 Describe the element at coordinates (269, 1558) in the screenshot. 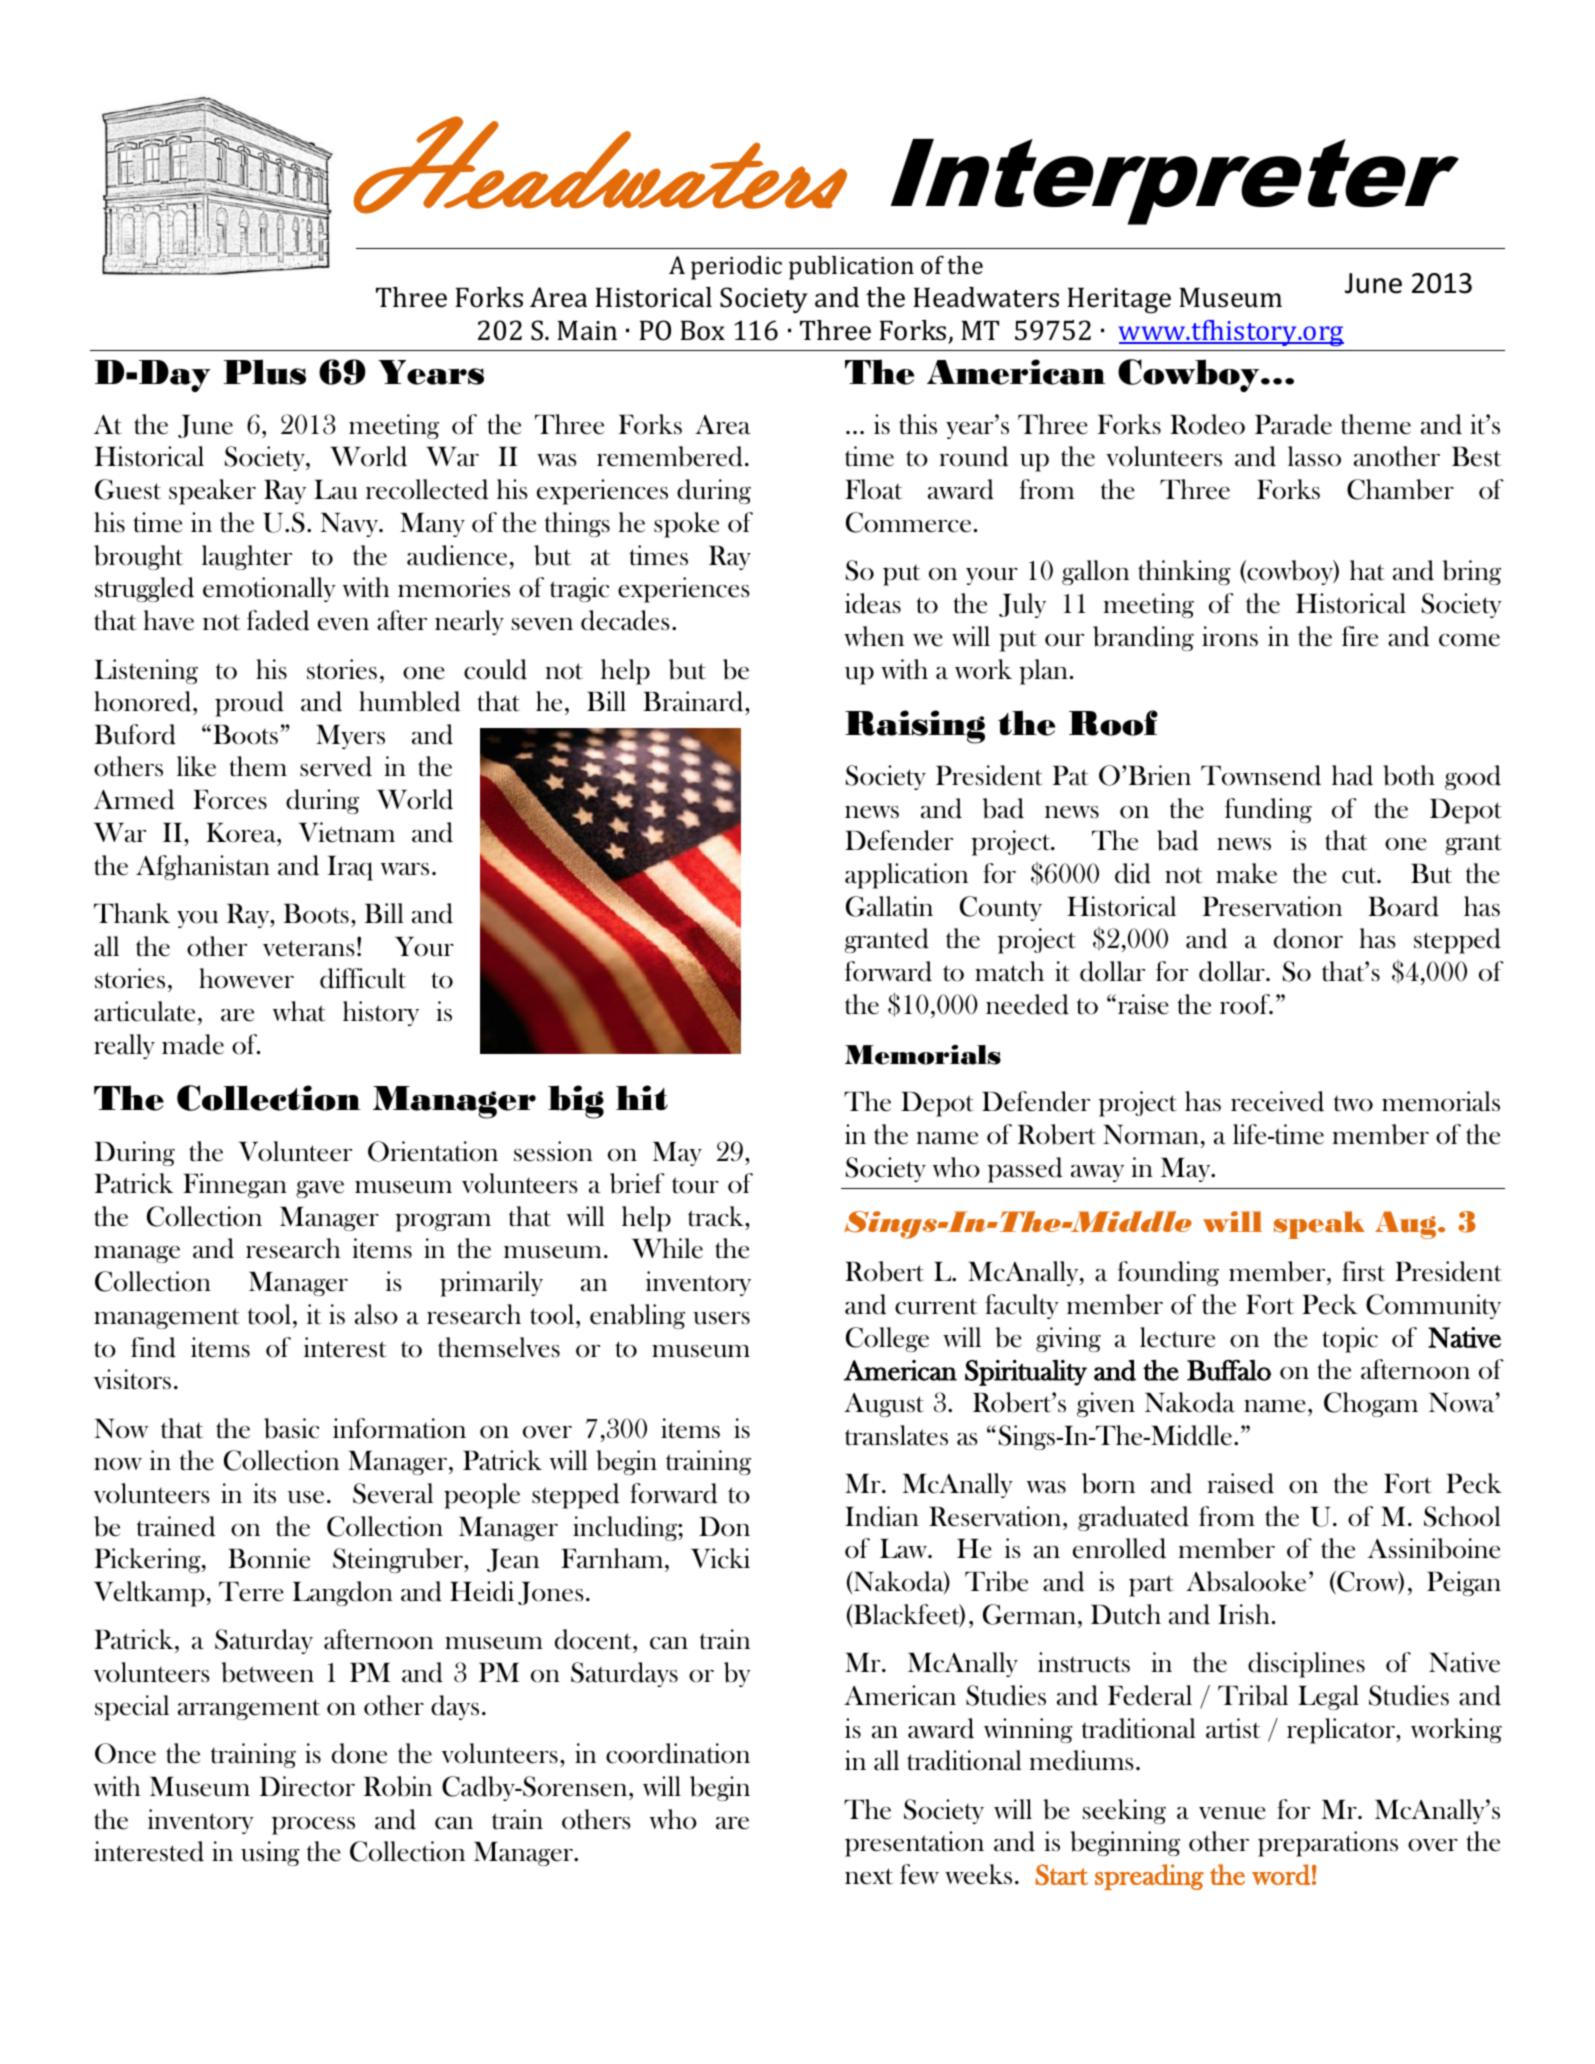

I see `Bonnie` at that location.
